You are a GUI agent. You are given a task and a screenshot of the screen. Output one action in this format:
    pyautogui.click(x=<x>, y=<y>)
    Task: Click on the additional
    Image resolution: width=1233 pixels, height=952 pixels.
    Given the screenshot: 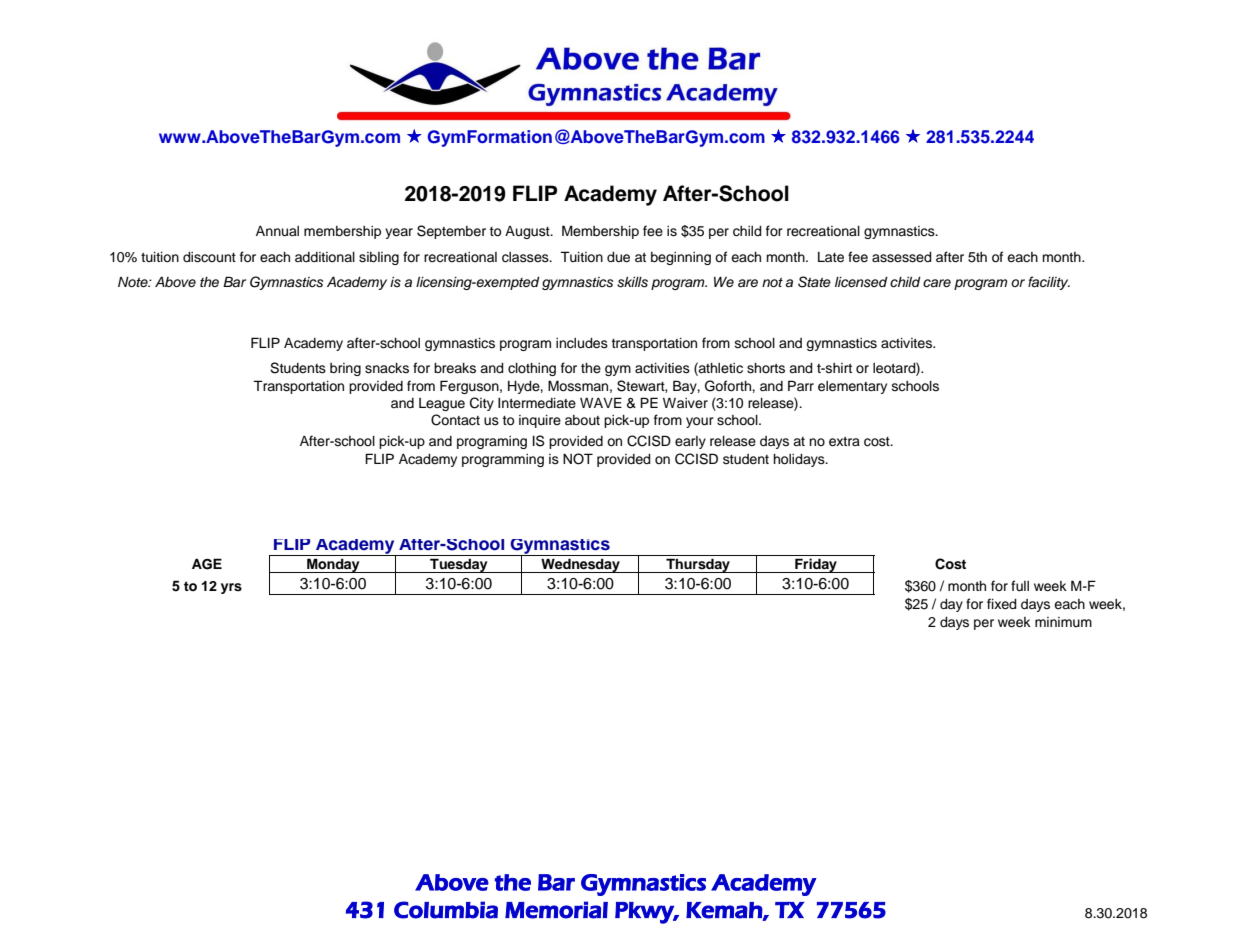 What is the action you would take?
    pyautogui.click(x=325, y=257)
